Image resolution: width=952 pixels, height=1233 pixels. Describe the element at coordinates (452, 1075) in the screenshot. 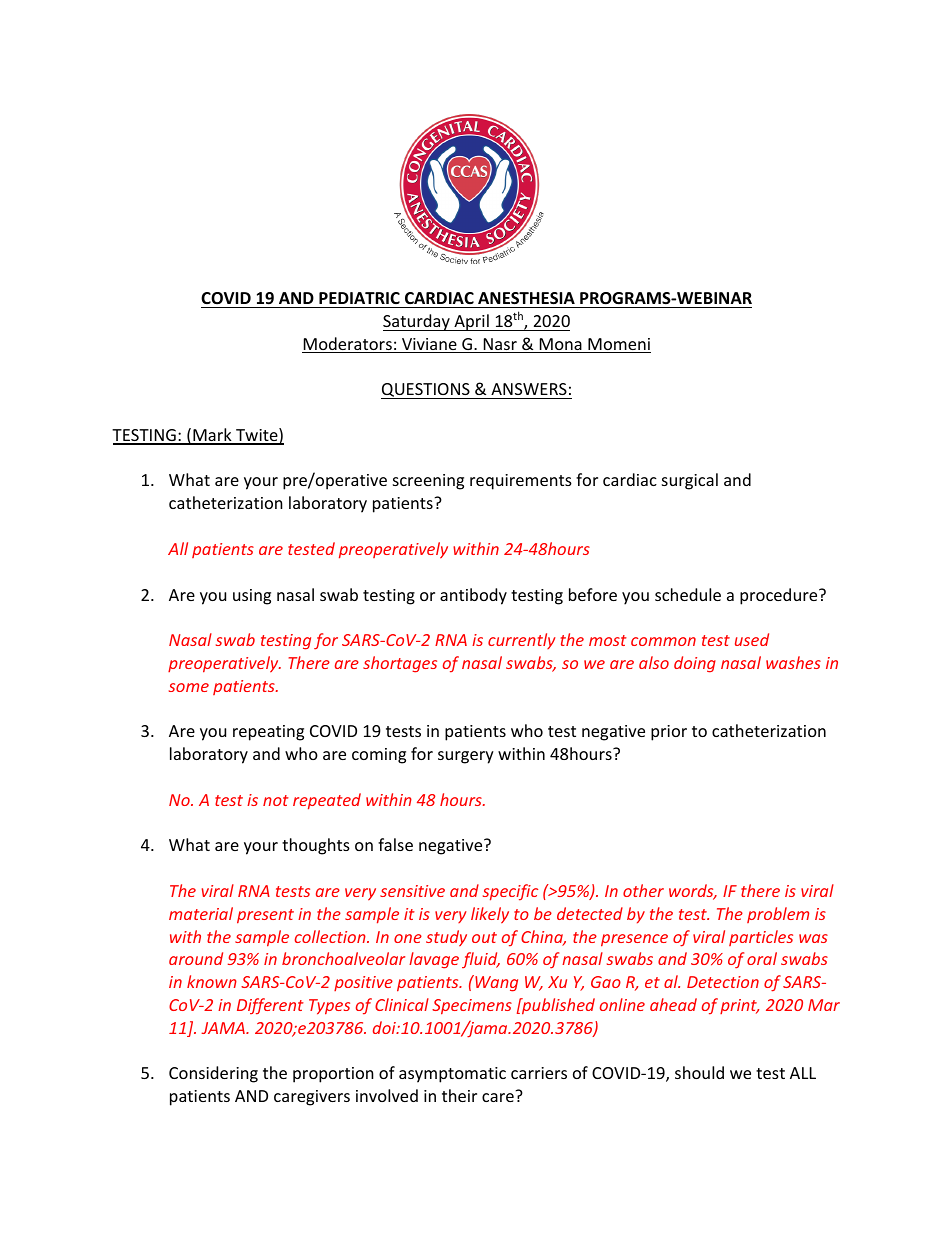

I see `asymptomatic` at that location.
